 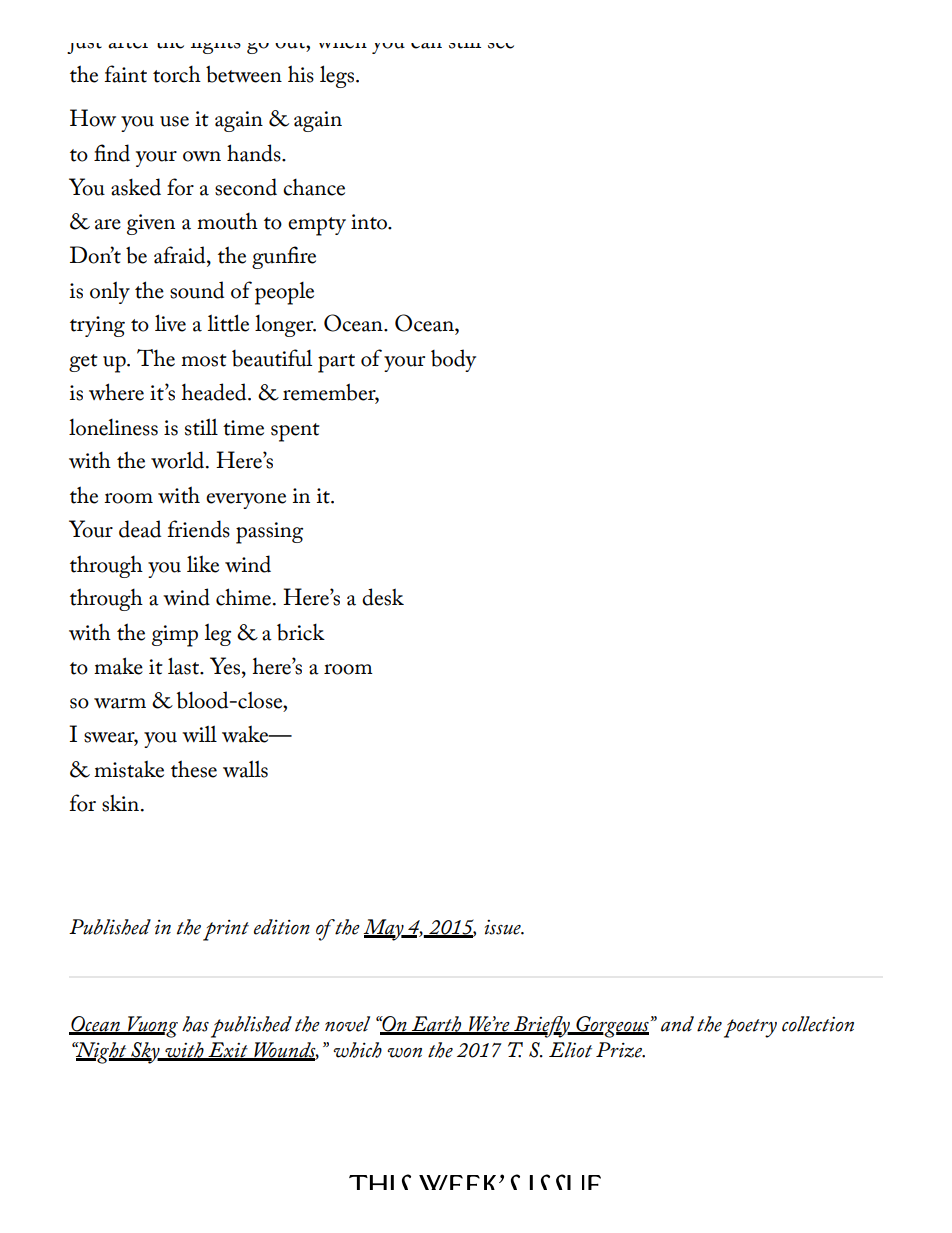 What do you see at coordinates (426, 46) in the screenshot?
I see `can` at bounding box center [426, 46].
